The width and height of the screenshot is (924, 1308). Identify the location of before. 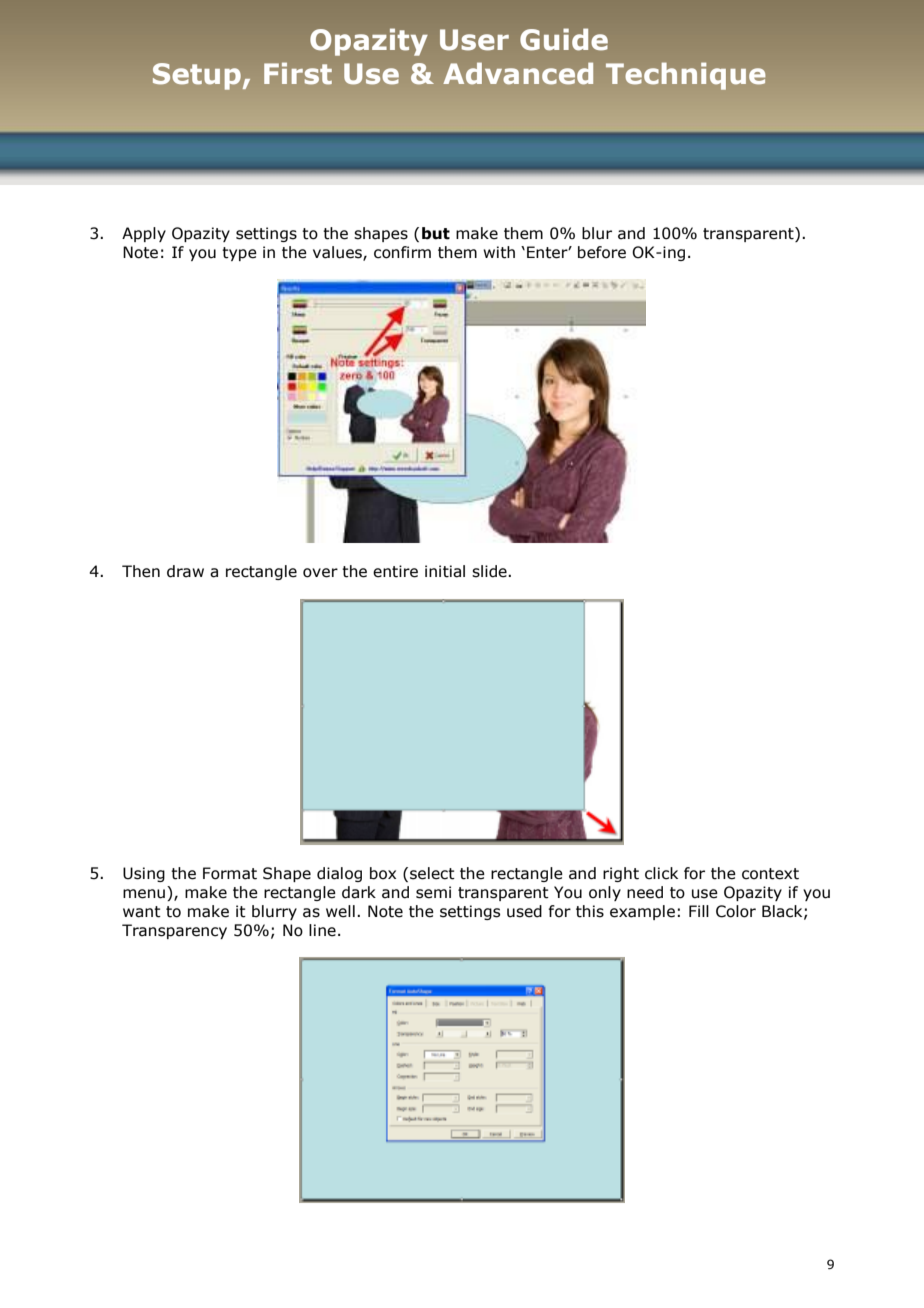
(602, 252).
